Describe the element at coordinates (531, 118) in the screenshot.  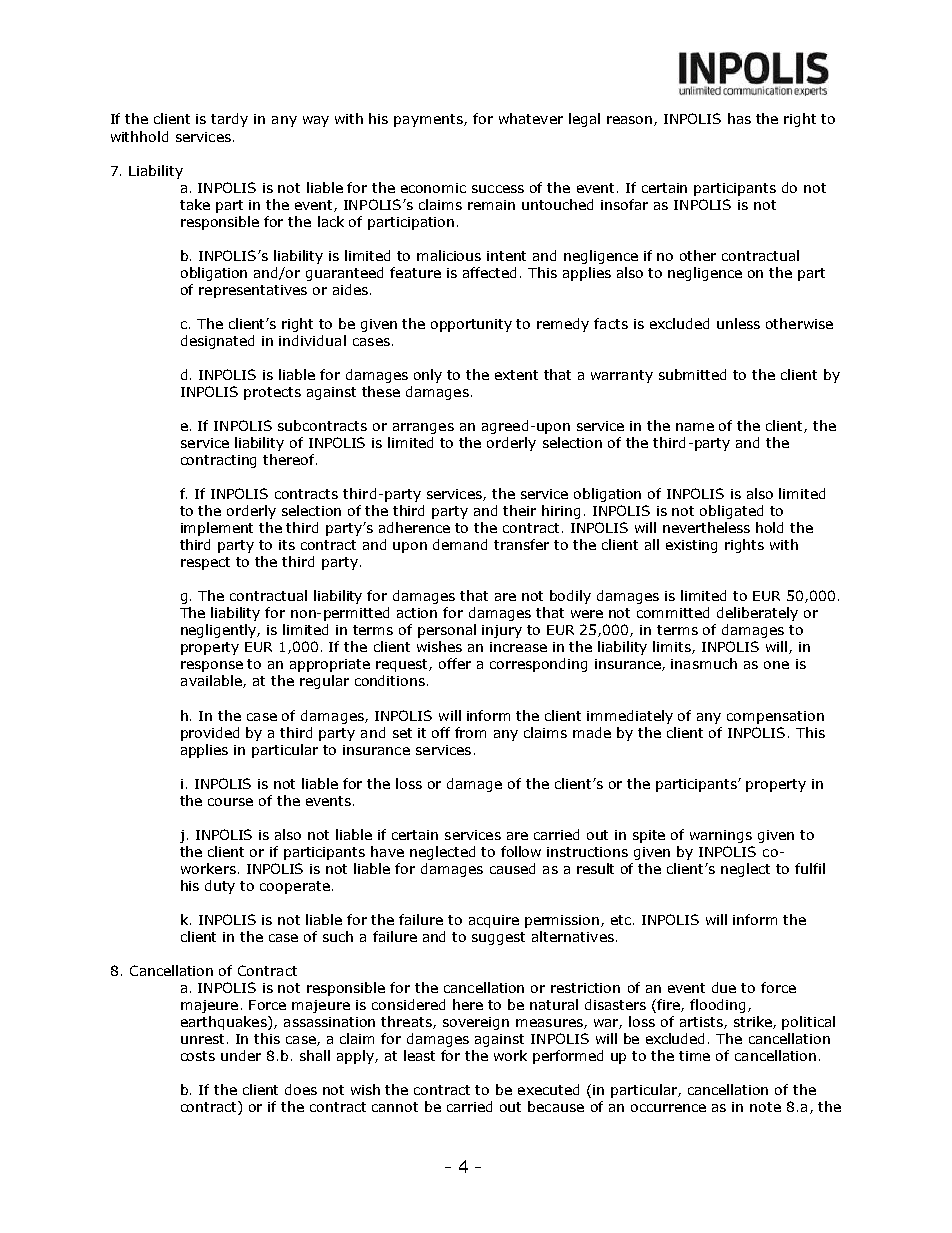
I see `whatever` at that location.
